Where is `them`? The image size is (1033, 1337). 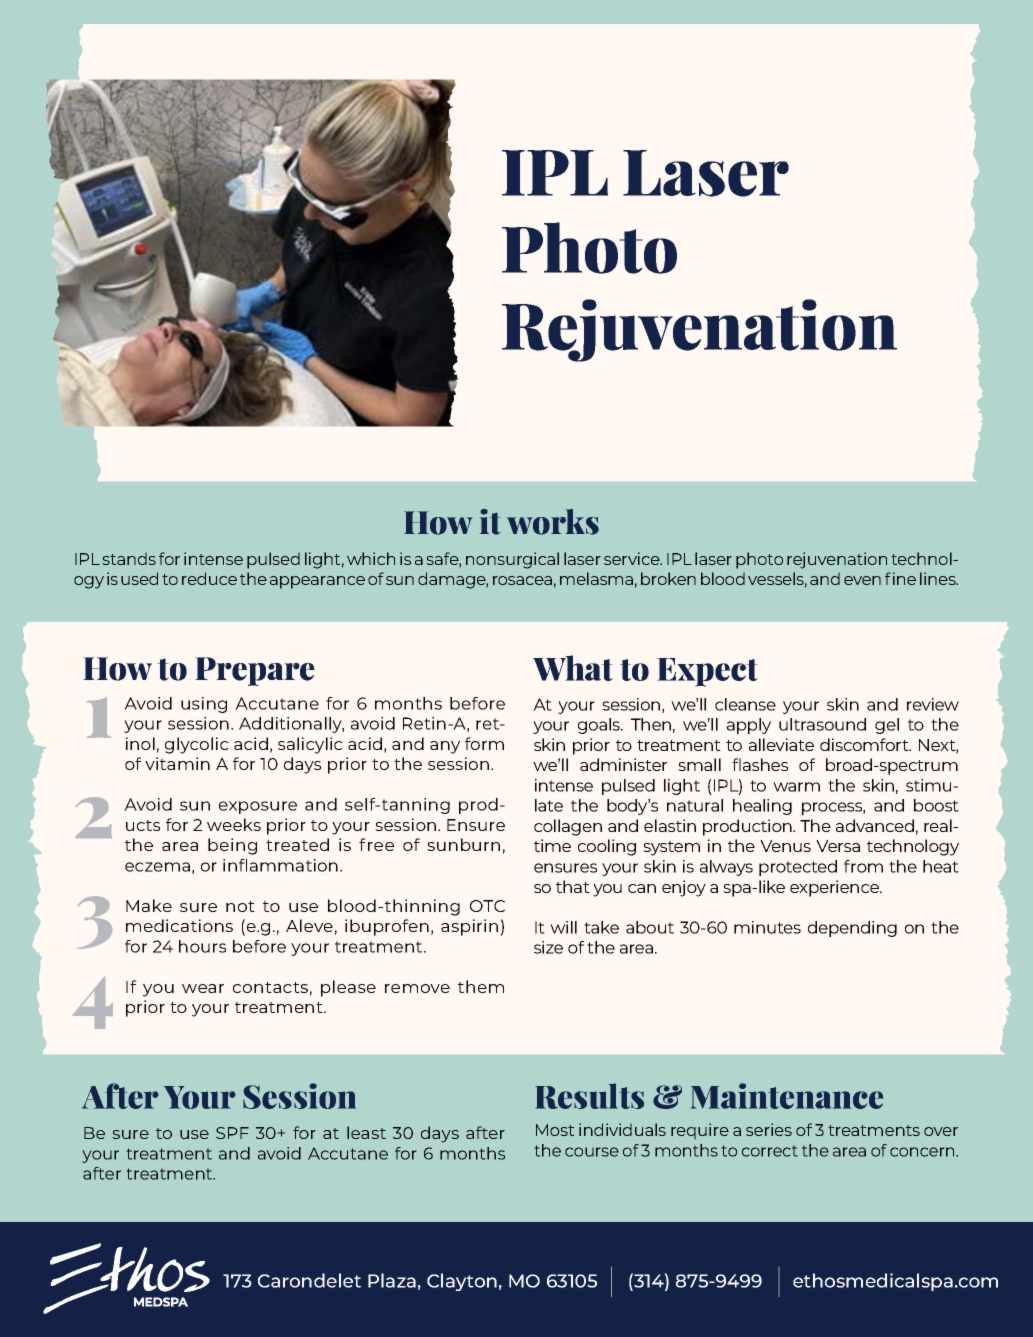
them is located at coordinates (481, 986).
